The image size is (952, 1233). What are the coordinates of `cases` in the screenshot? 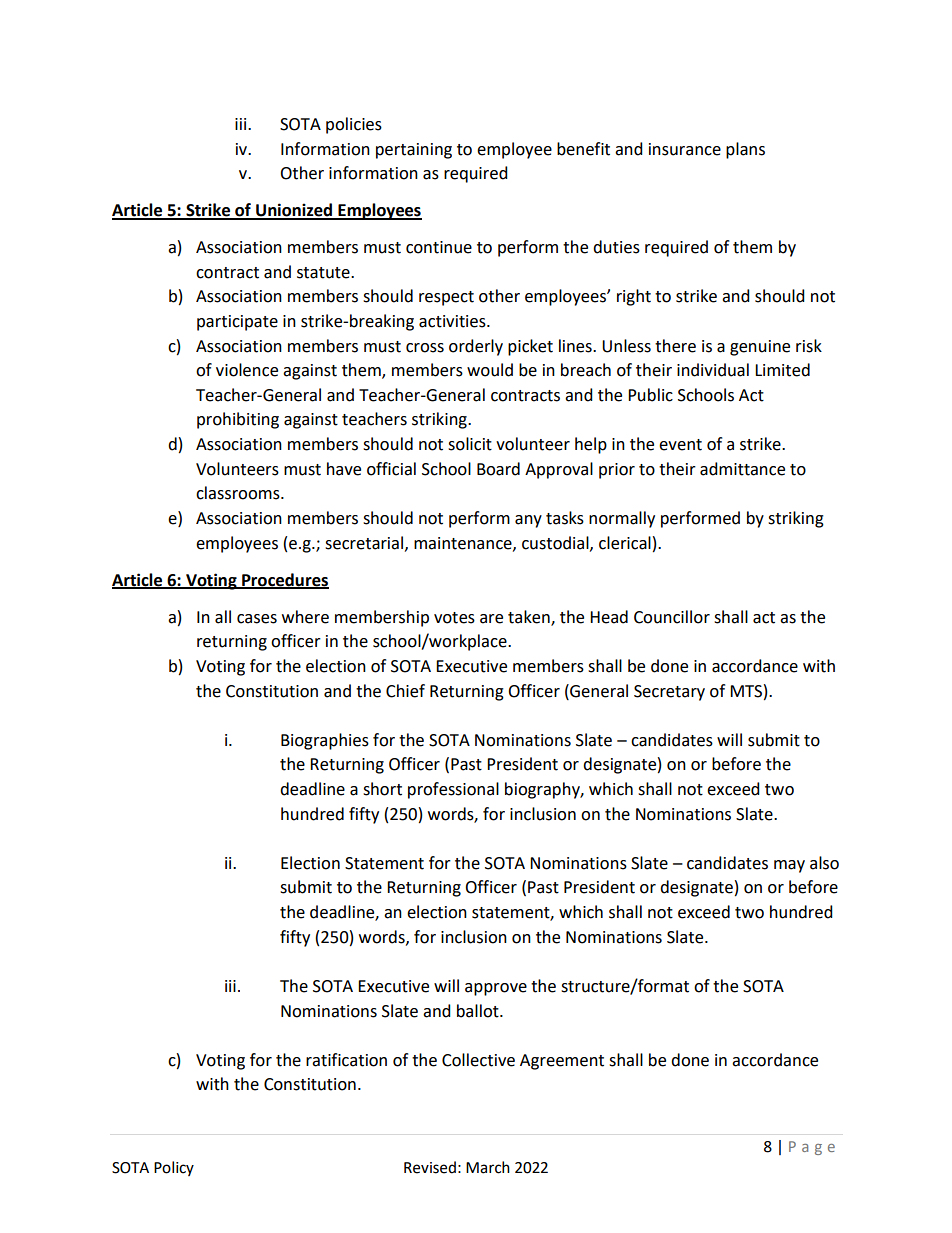 It's located at (257, 619).
